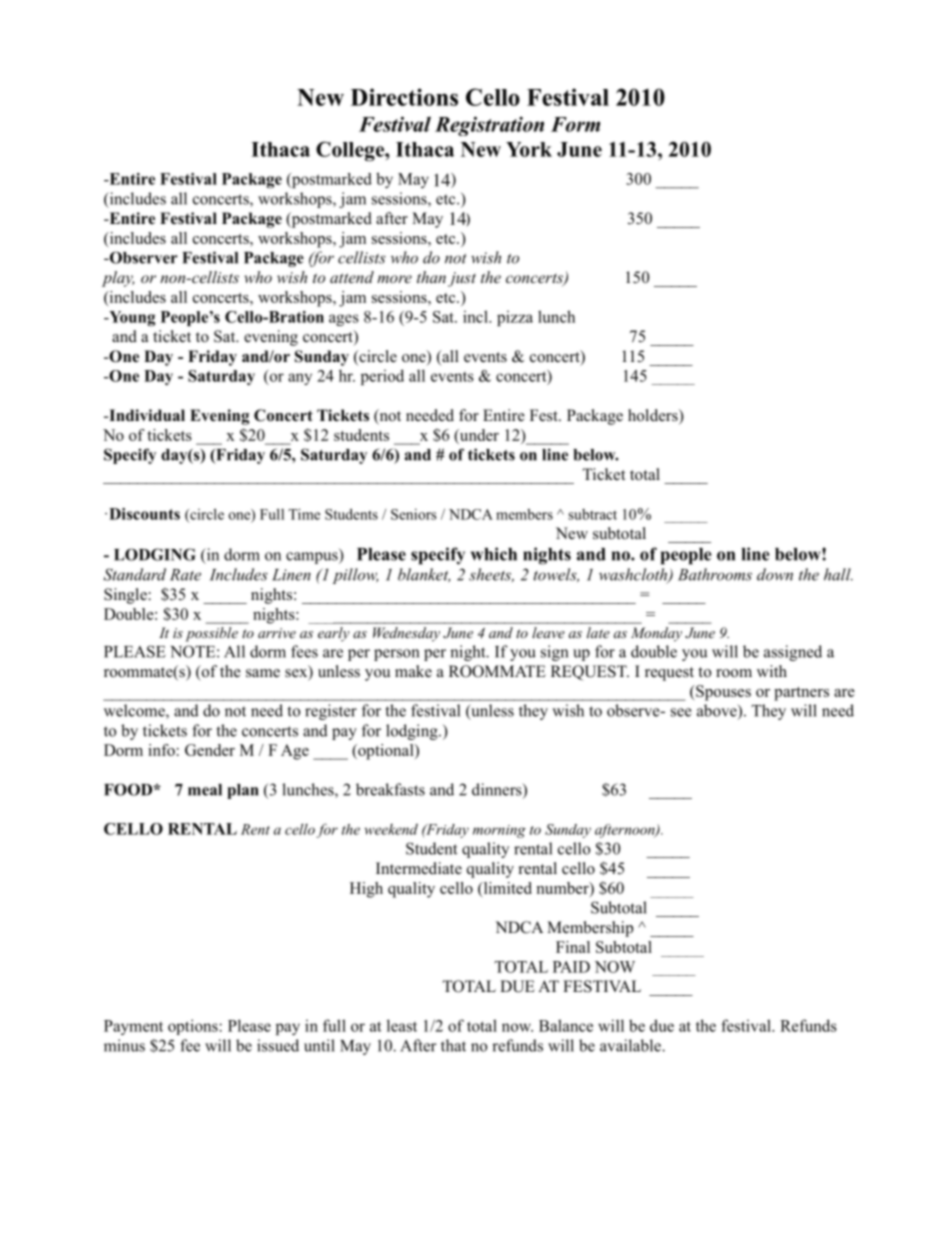 Image resolution: width=952 pixels, height=1233 pixels. Describe the element at coordinates (775, 574) in the screenshot. I see `down` at that location.
